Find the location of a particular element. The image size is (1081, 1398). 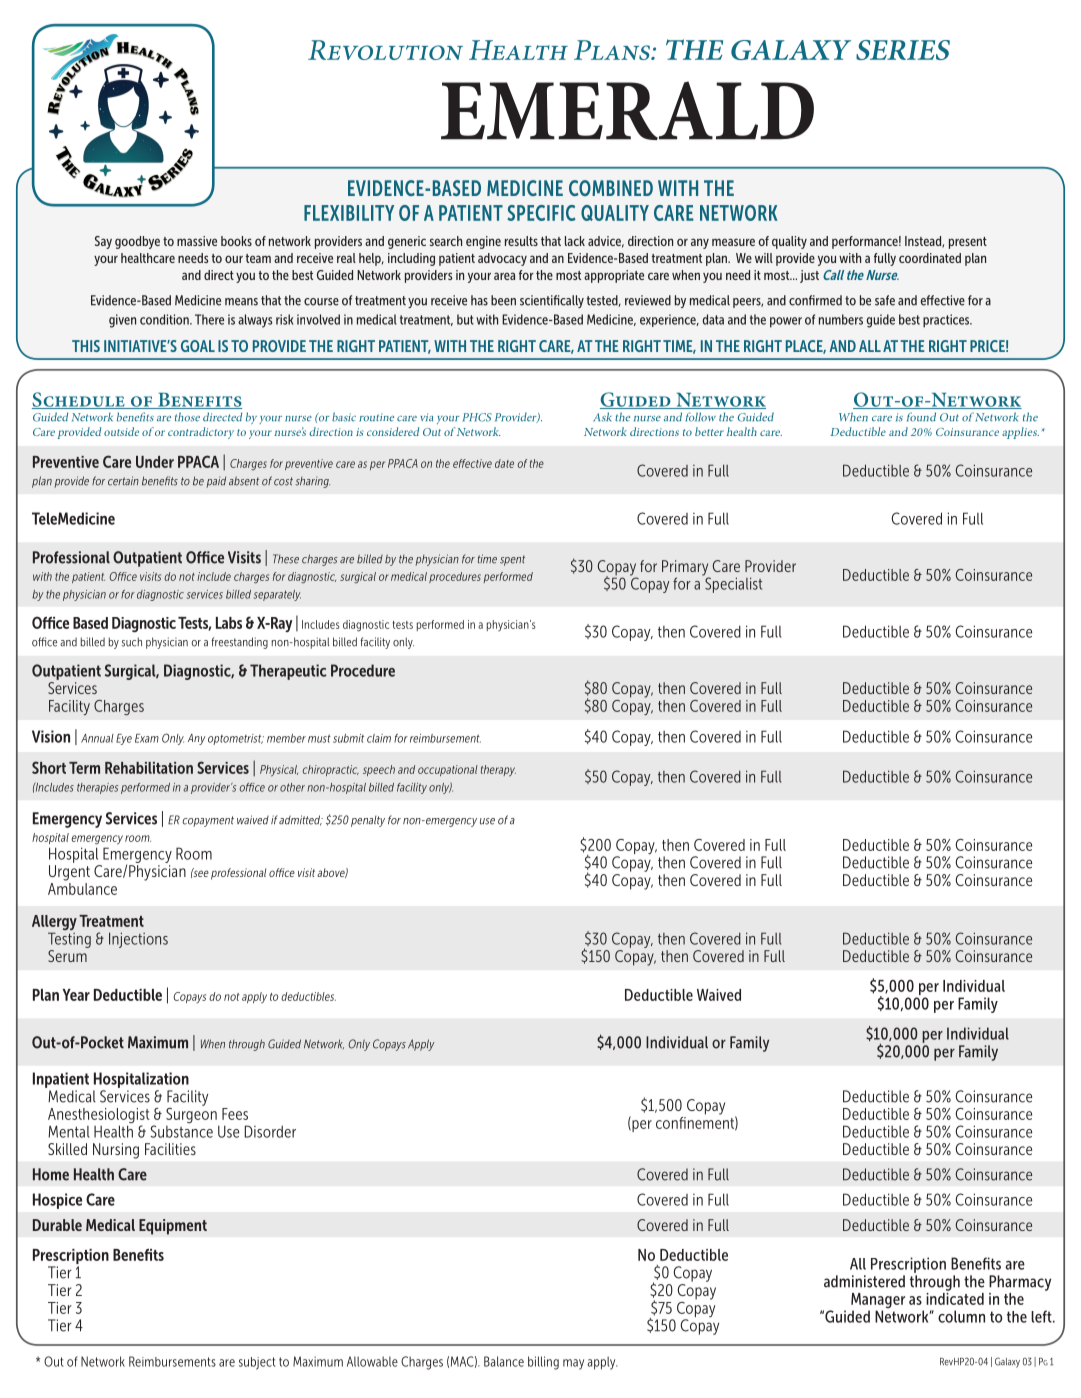

coordinated is located at coordinates (930, 258).
